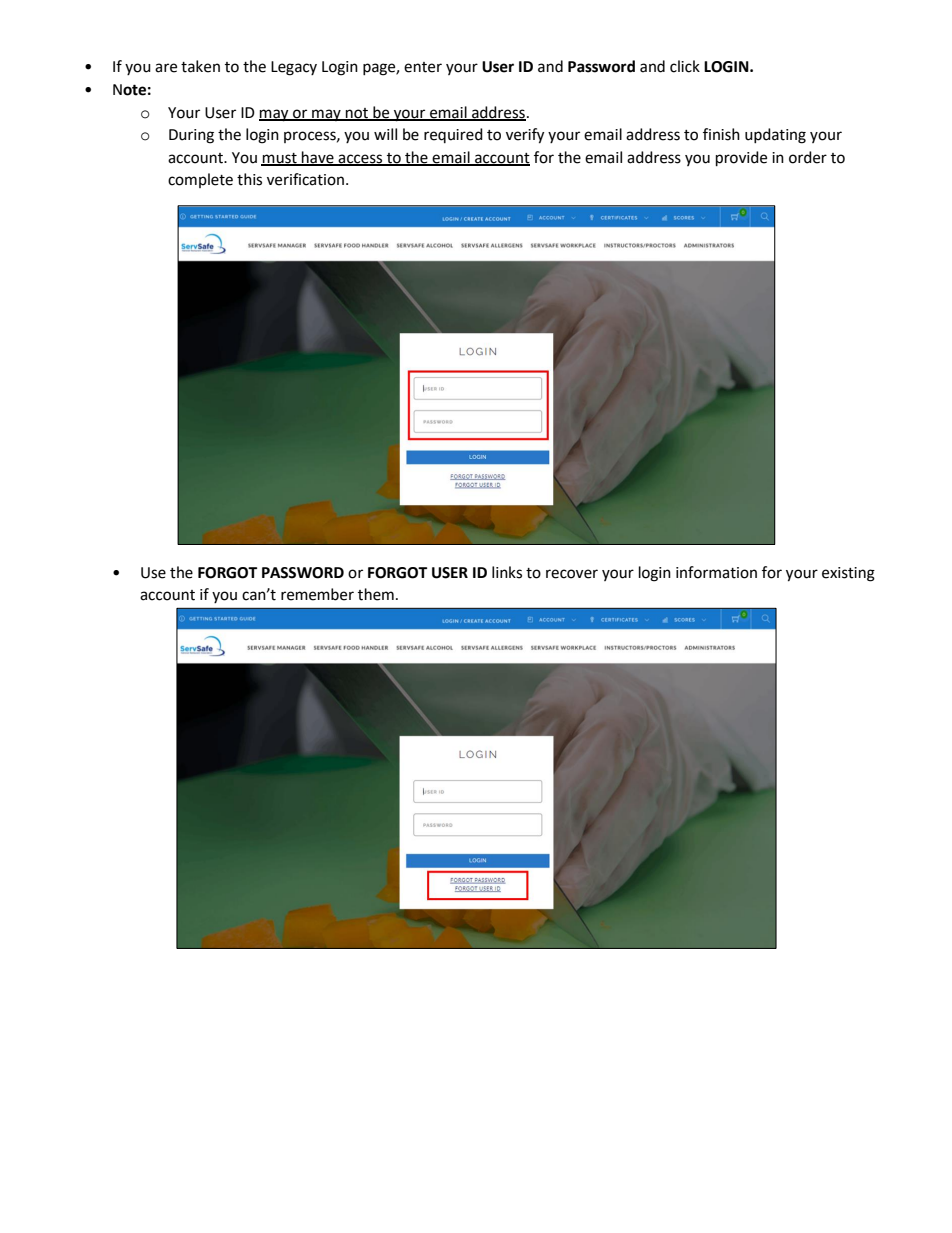 The width and height of the screenshot is (952, 1233). What do you see at coordinates (317, 594) in the screenshot?
I see `remember` at bounding box center [317, 594].
